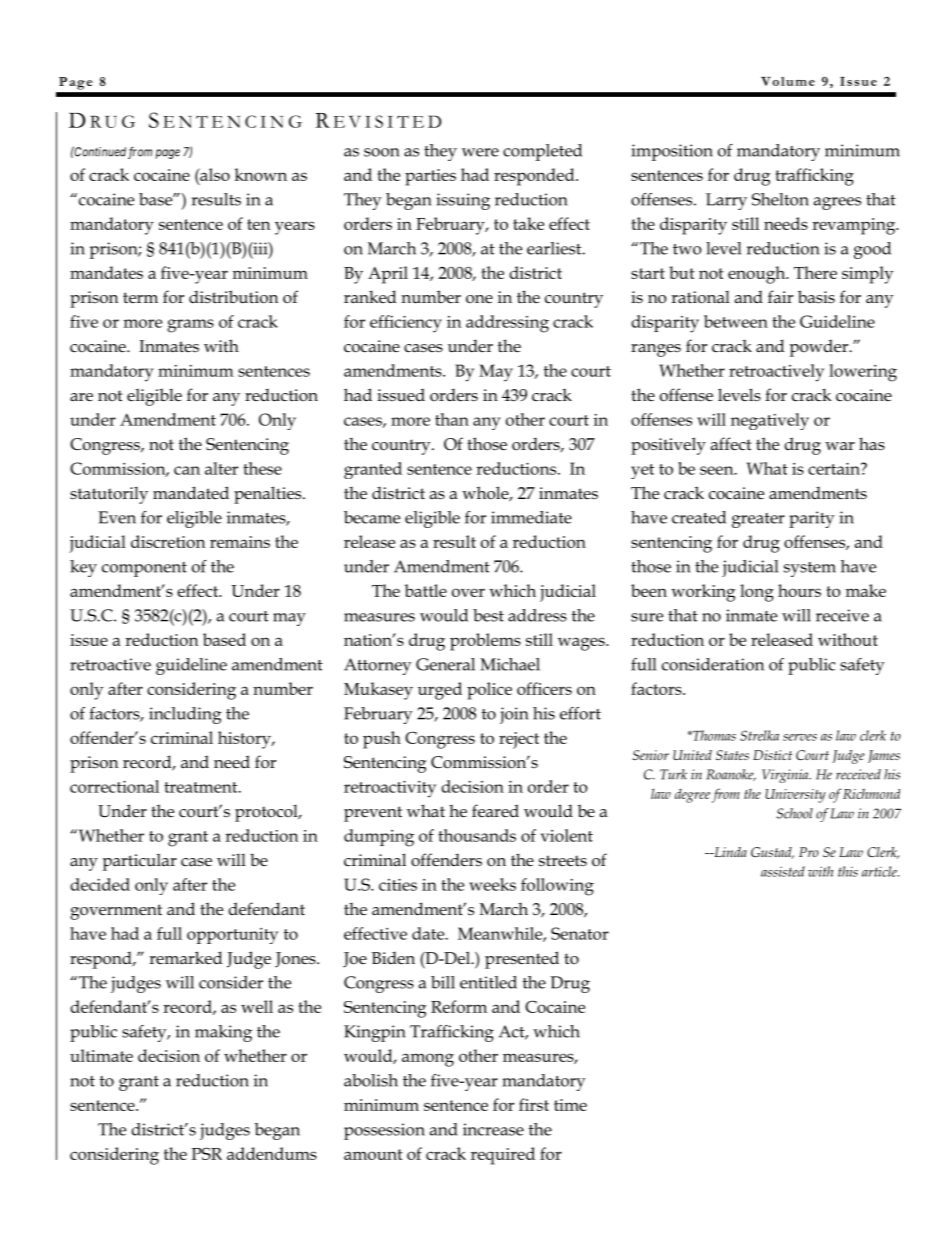 The image size is (952, 1233). What do you see at coordinates (214, 174) in the screenshot?
I see `also` at bounding box center [214, 174].
